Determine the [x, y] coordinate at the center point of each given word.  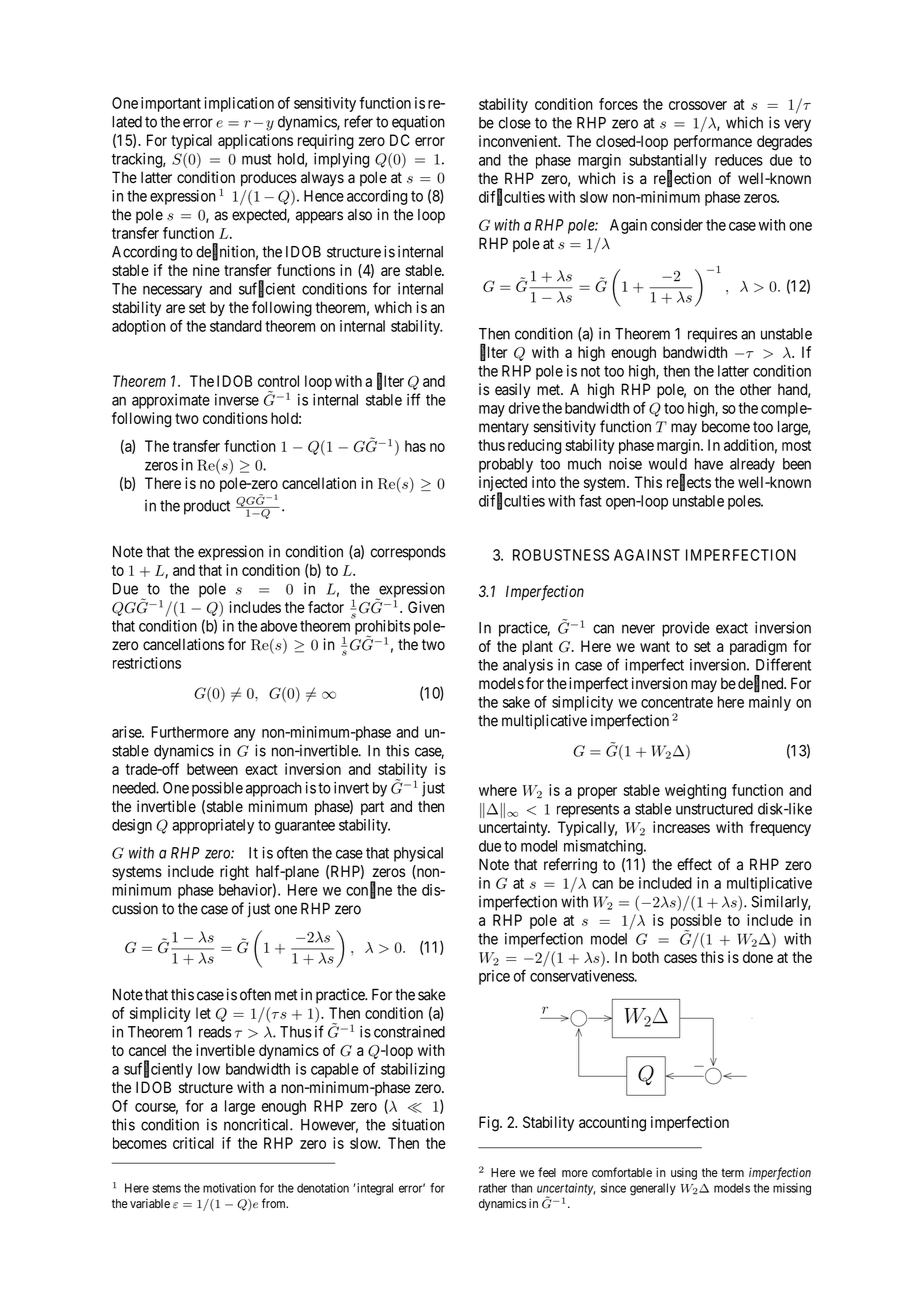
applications [255, 141]
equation [418, 123]
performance [713, 142]
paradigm [758, 648]
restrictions [147, 663]
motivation [229, 1188]
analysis [528, 666]
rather [493, 1188]
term [732, 1172]
